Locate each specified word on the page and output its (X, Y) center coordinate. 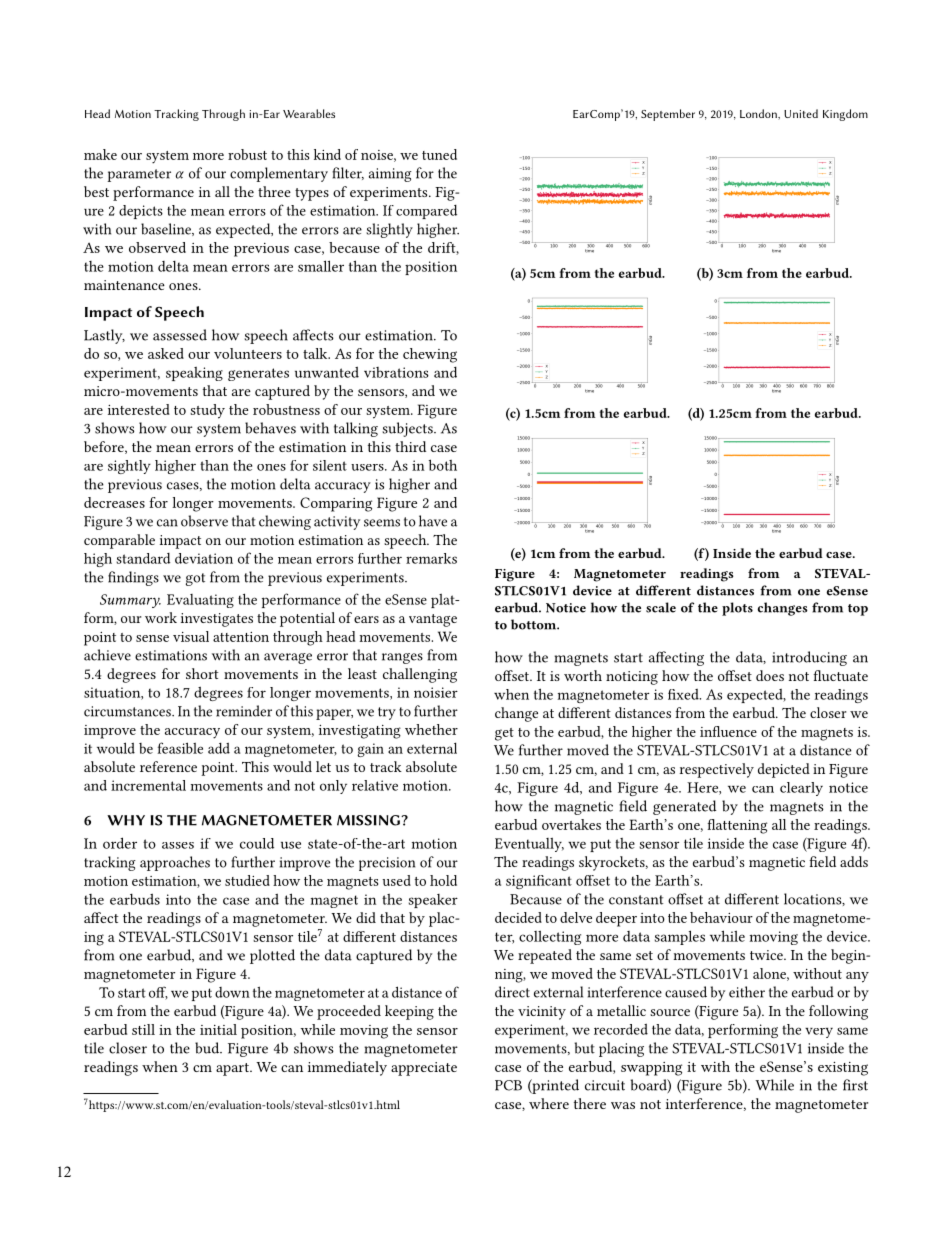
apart (233, 1069)
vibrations (396, 372)
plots (737, 609)
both (443, 465)
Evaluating (200, 601)
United (801, 113)
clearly (801, 789)
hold (443, 880)
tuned (439, 154)
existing (843, 1069)
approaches (175, 863)
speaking (194, 374)
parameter (139, 175)
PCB (508, 1085)
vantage (433, 620)
